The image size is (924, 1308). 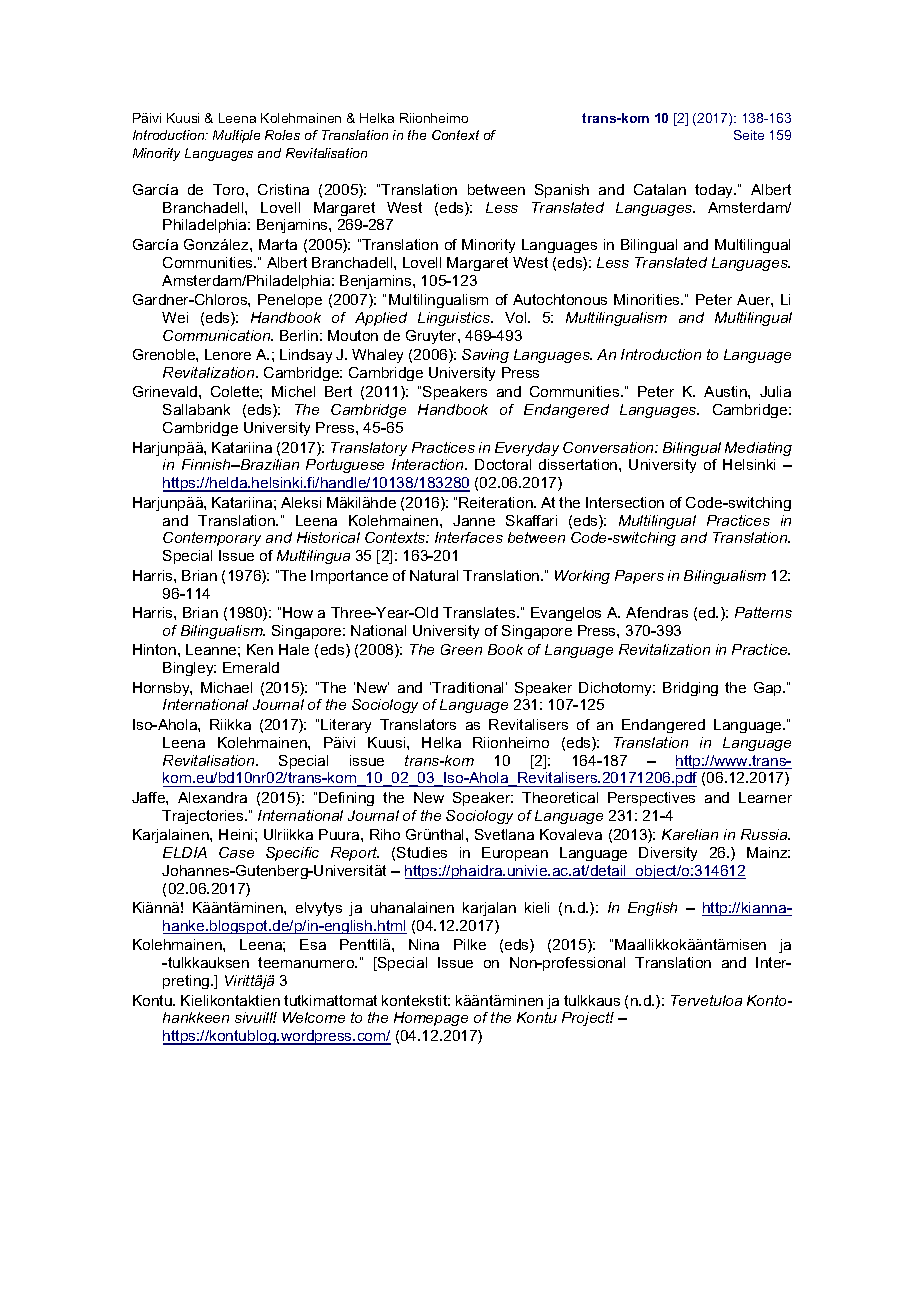 I want to click on Austin, so click(x=726, y=391).
